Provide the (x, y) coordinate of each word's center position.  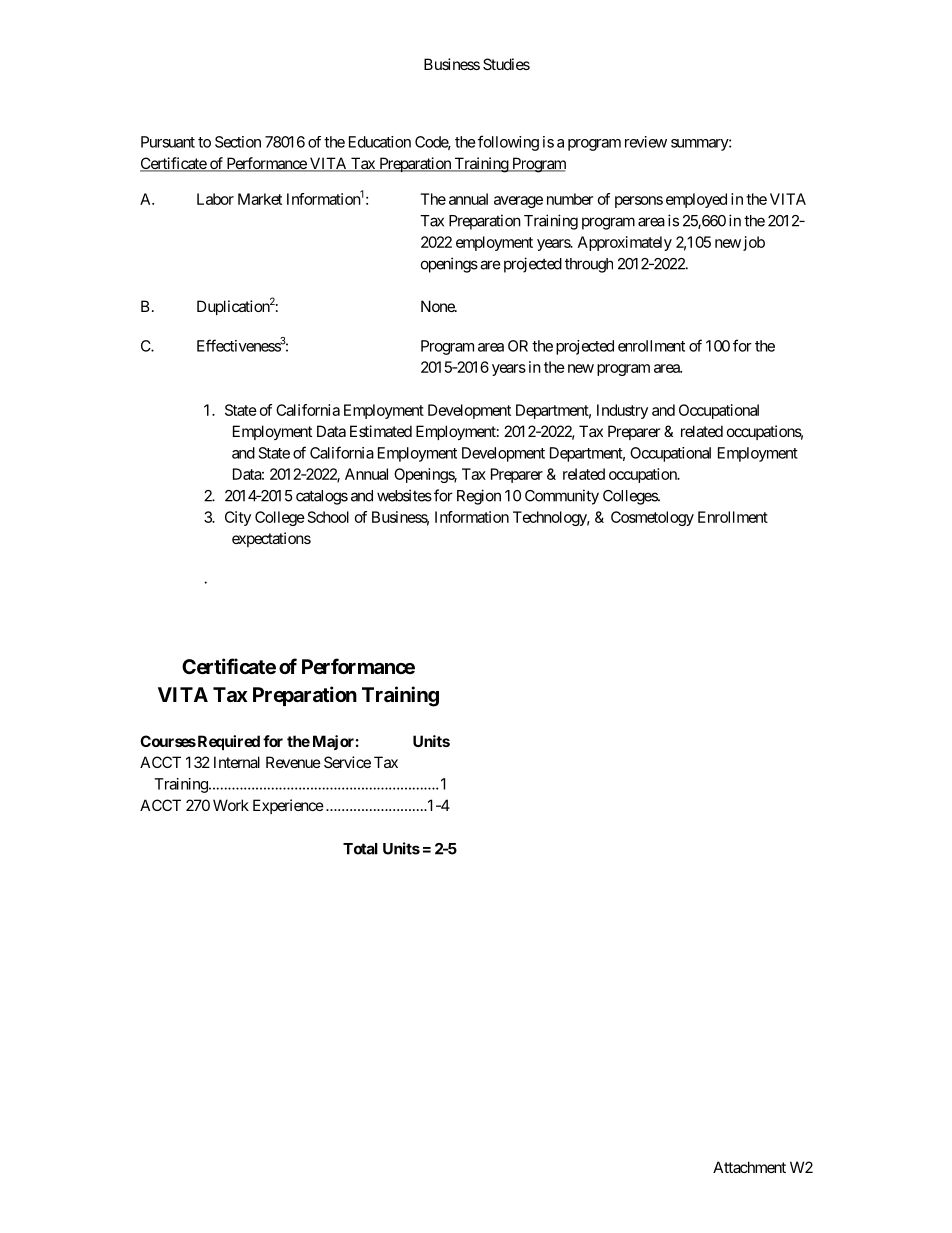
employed (696, 200)
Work (231, 805)
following (508, 143)
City (238, 518)
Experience (288, 806)
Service (347, 762)
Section (238, 142)
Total (360, 849)
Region (479, 497)
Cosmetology (652, 518)
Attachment (749, 1167)
